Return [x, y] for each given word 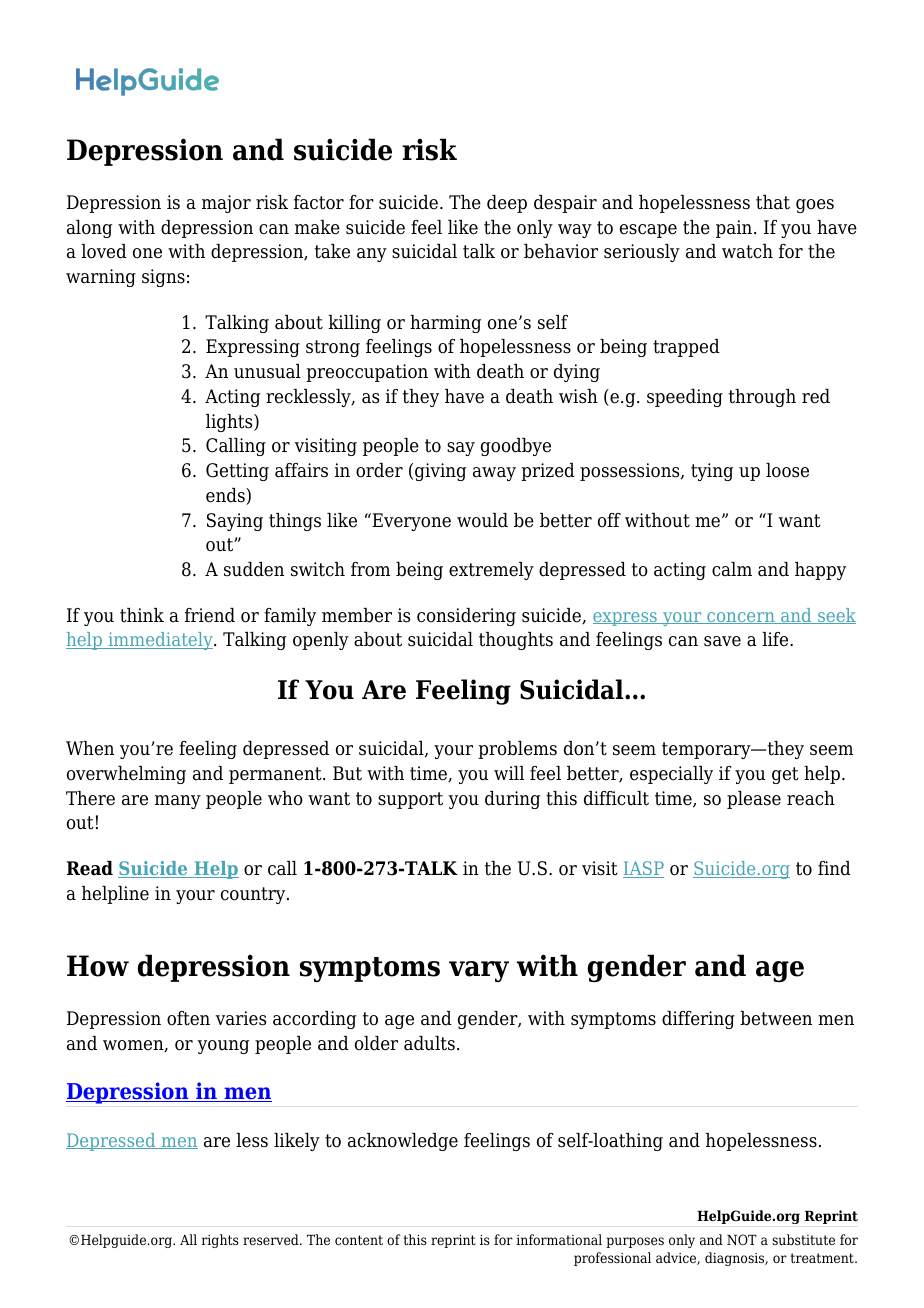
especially [671, 775]
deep [507, 204]
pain [735, 229]
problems [517, 750]
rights [220, 1241]
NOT [742, 1239]
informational [559, 1239]
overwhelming [126, 775]
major [226, 204]
